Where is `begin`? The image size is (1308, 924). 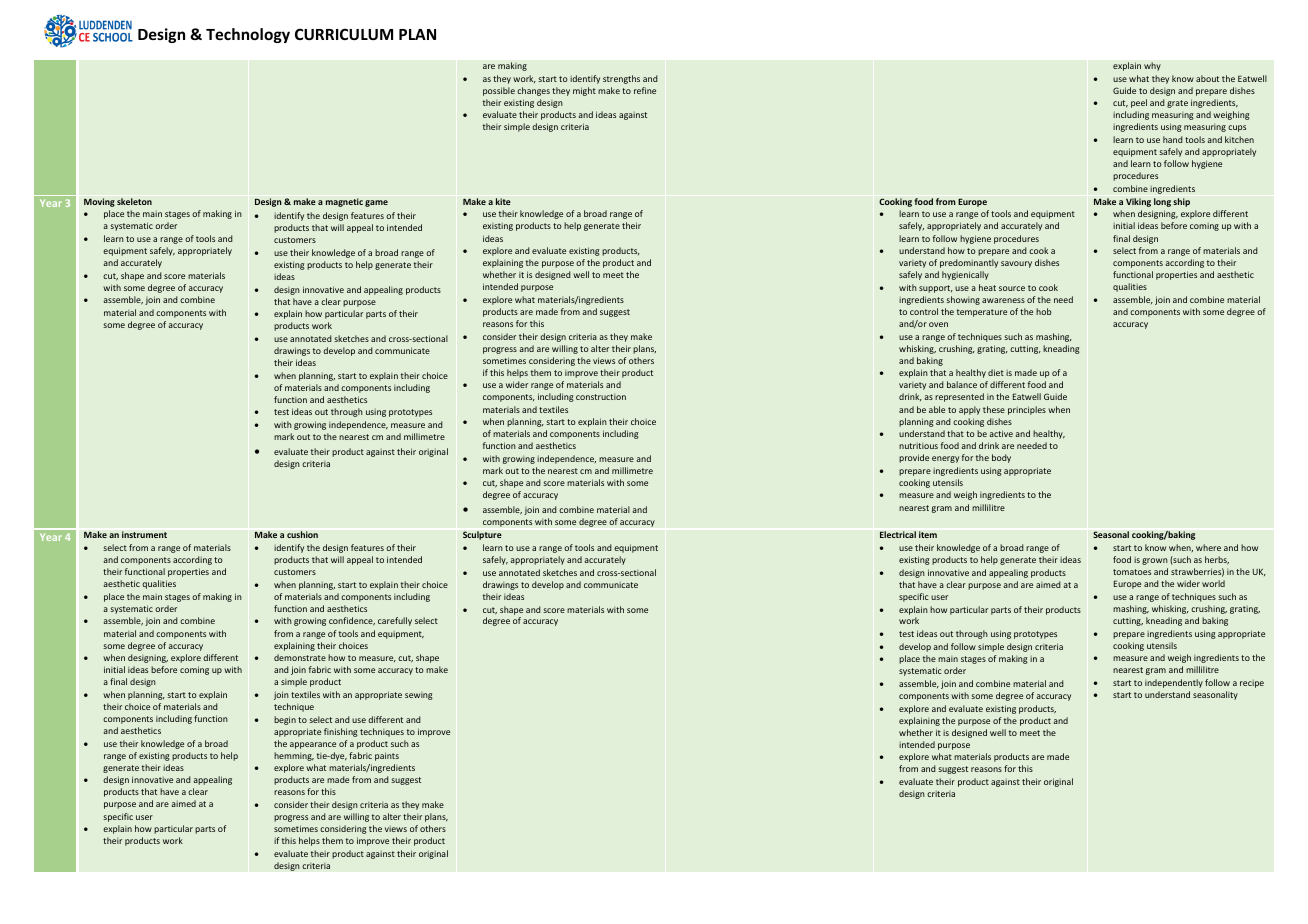
begin is located at coordinates (285, 720).
